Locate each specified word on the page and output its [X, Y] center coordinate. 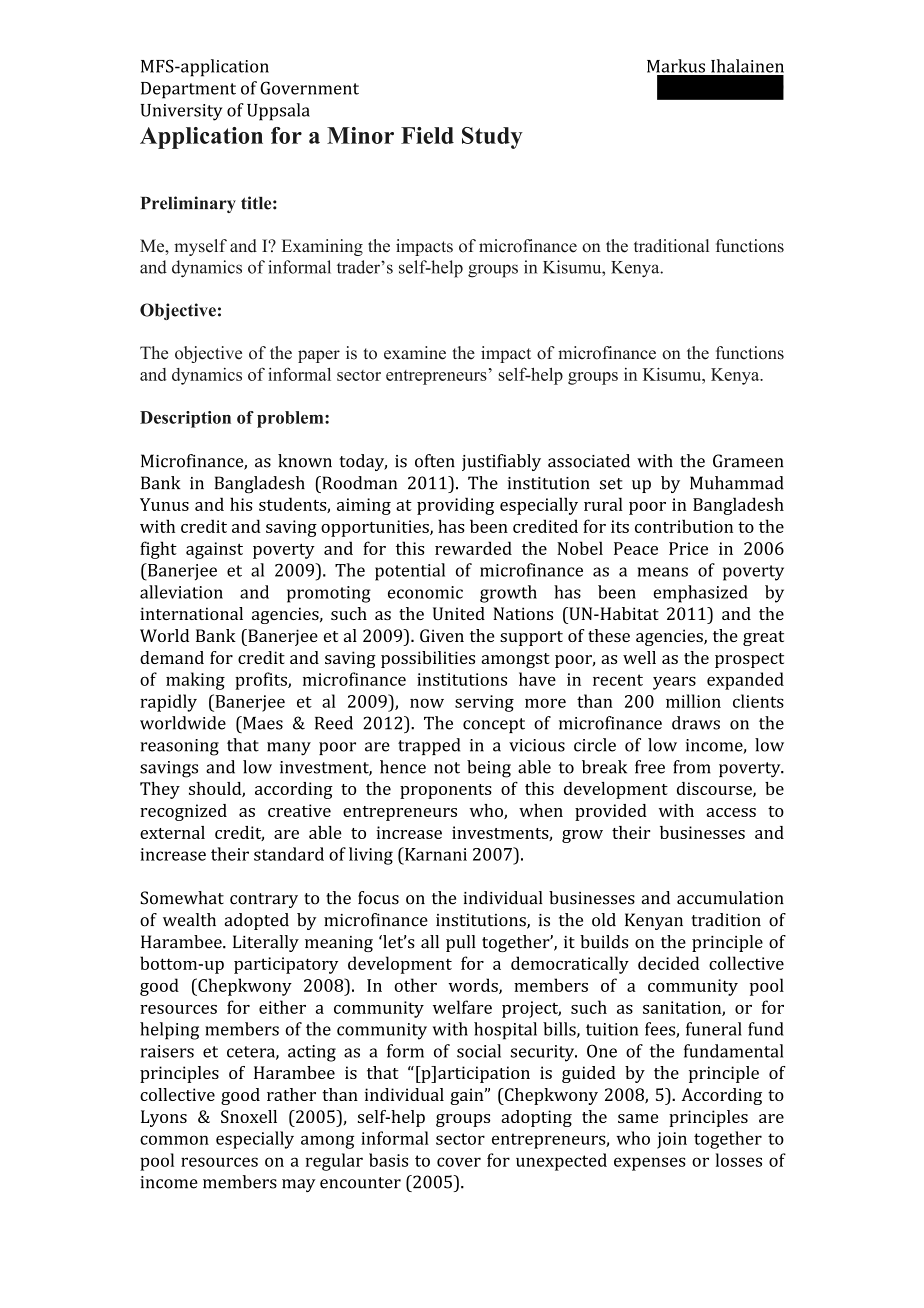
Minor [360, 135]
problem [291, 419]
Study [492, 138]
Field [427, 135]
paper [319, 356]
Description [185, 419]
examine [415, 353]
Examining [322, 247]
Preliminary [188, 204]
